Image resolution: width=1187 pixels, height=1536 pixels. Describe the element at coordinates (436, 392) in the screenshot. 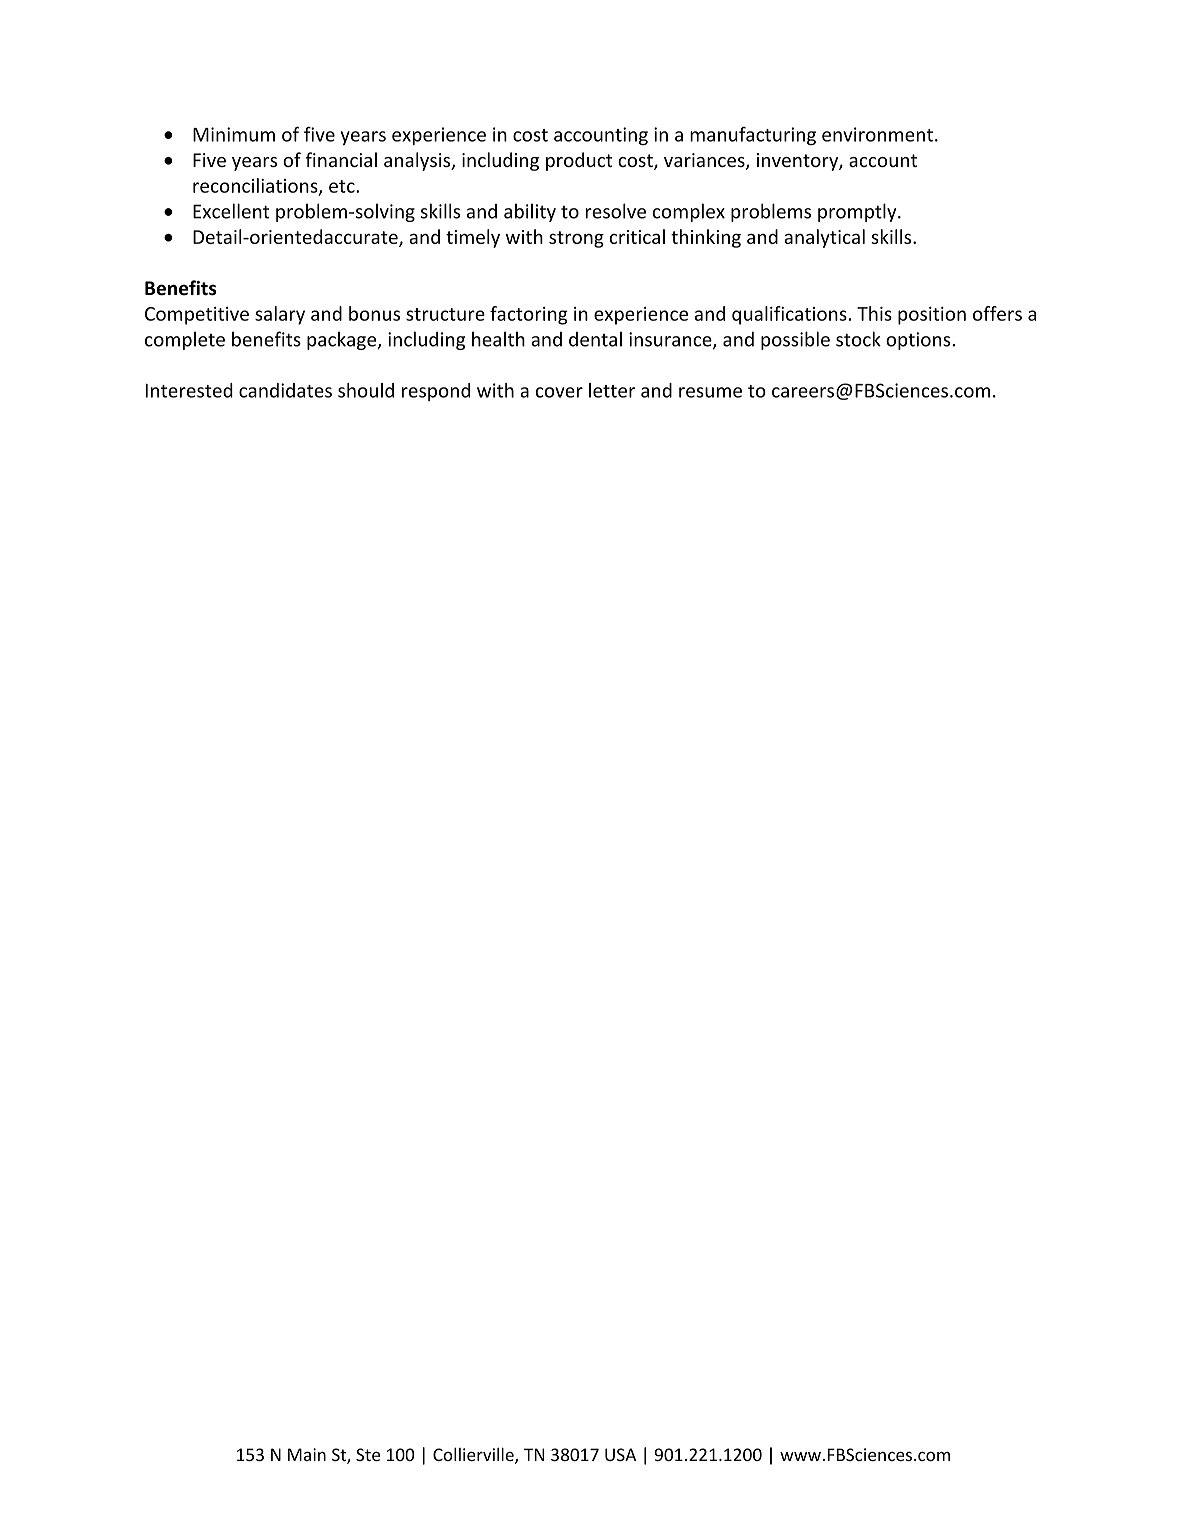

I see `respond` at that location.
